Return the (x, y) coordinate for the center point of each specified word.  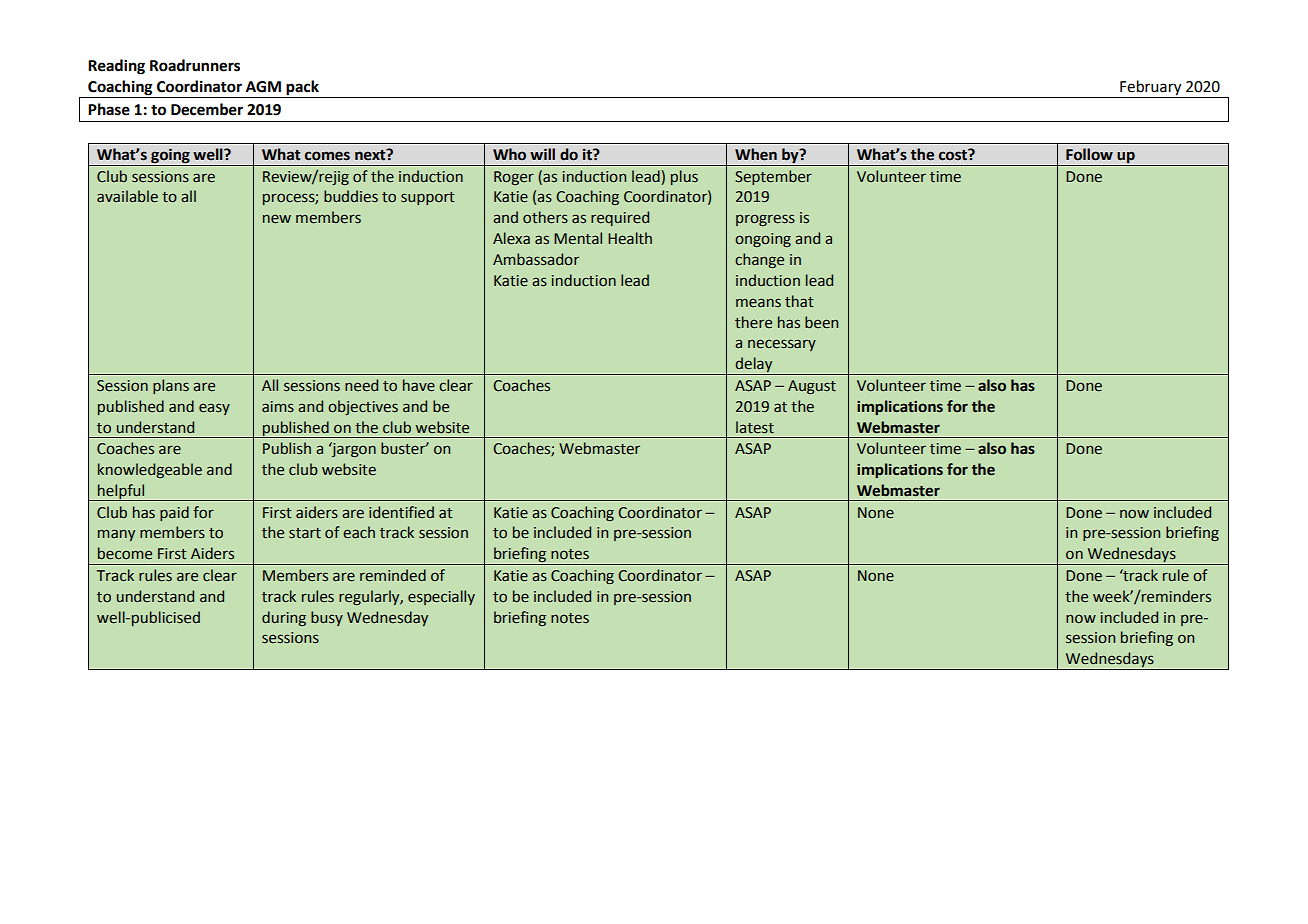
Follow (1089, 154)
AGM (263, 87)
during (284, 618)
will (542, 154)
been (821, 322)
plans (171, 386)
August (812, 387)
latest (755, 427)
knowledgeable (150, 470)
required (620, 218)
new (277, 219)
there (753, 322)
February (1151, 89)
